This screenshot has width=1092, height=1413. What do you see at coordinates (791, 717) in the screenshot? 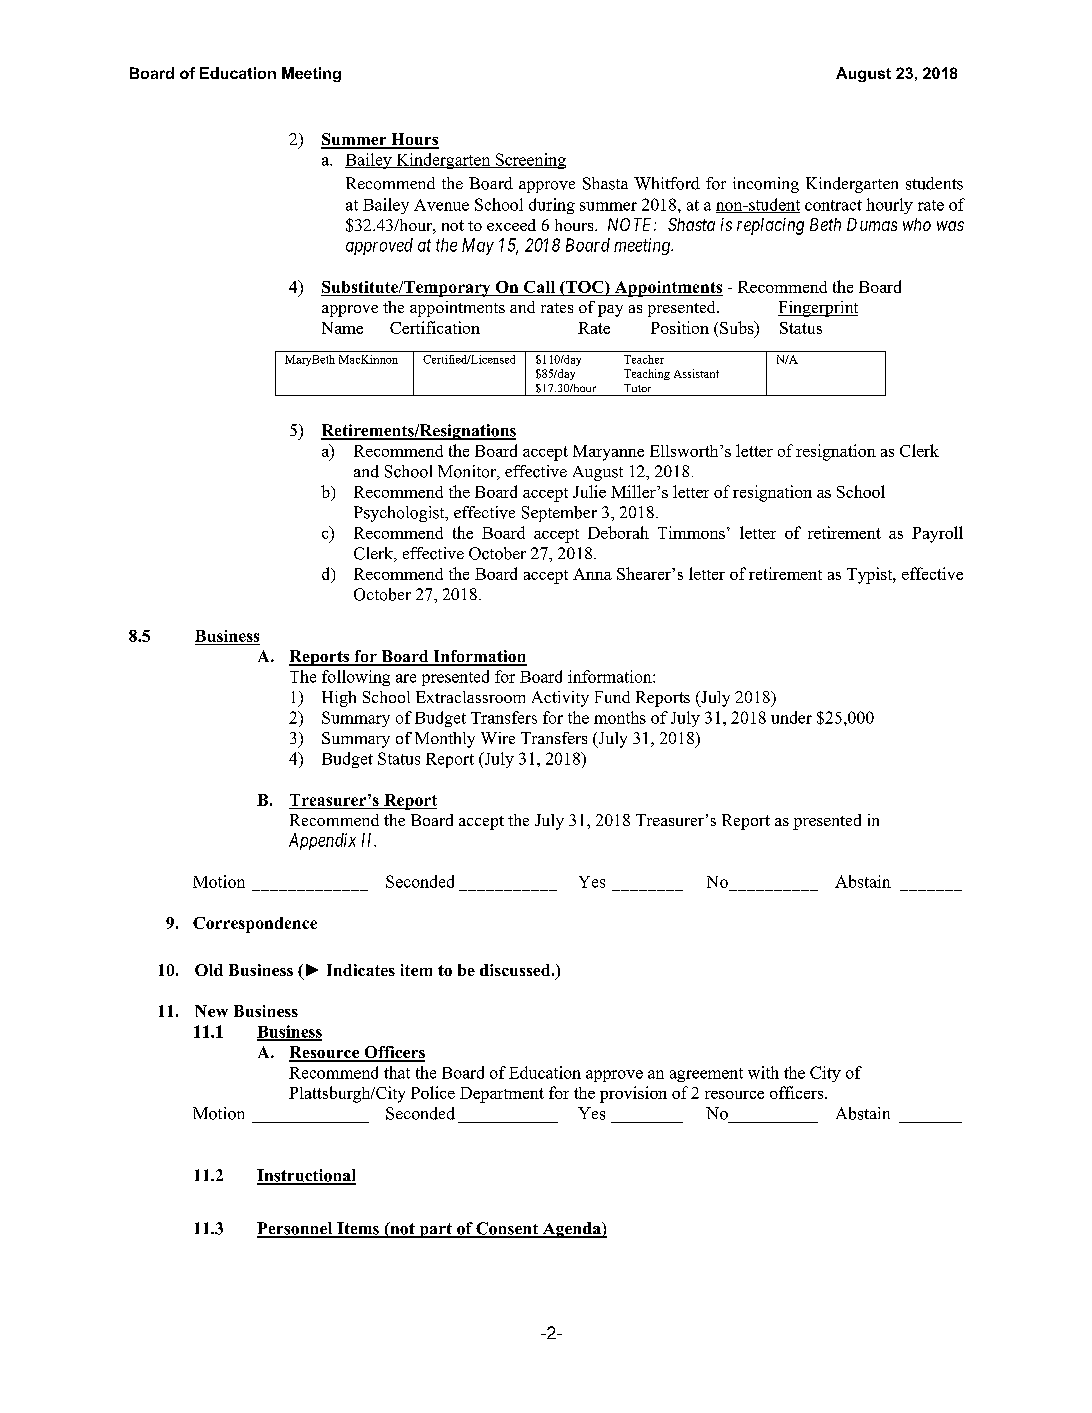
I see `under` at bounding box center [791, 717].
